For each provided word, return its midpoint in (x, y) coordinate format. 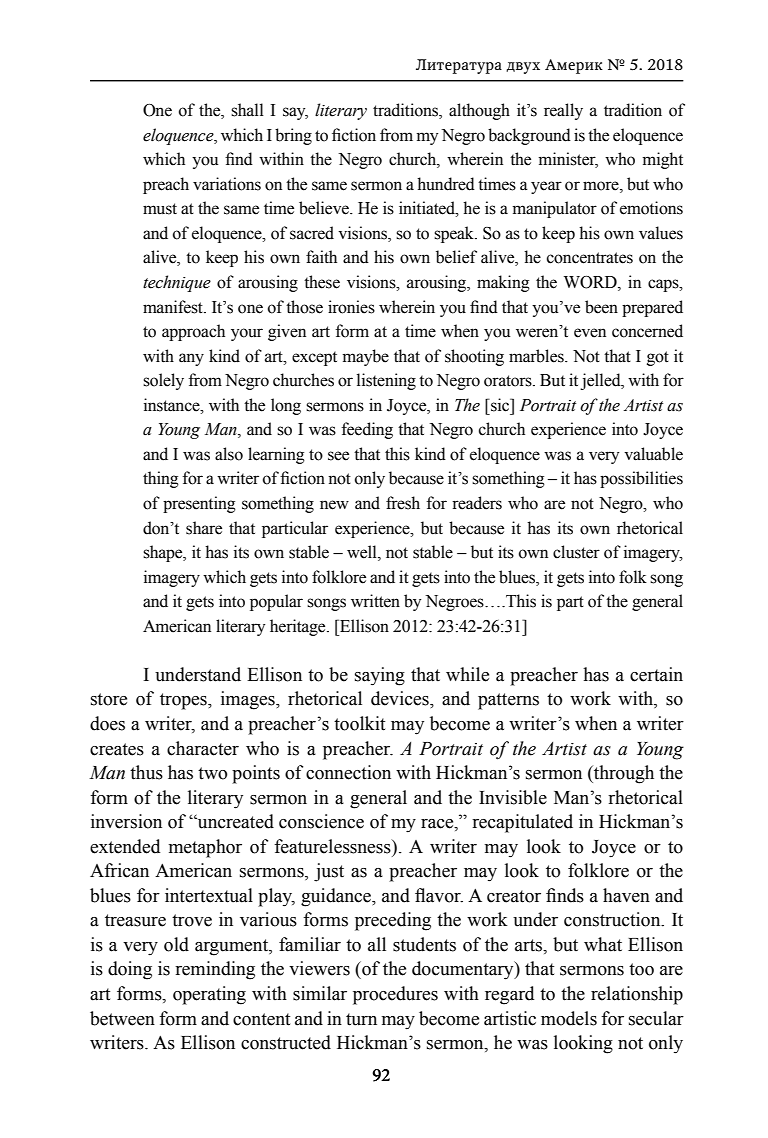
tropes (184, 701)
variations (227, 184)
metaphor (205, 848)
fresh (403, 503)
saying (380, 676)
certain (656, 674)
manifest (174, 307)
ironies (351, 307)
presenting (199, 504)
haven (626, 895)
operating (209, 995)
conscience (321, 821)
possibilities (641, 479)
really (563, 111)
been (601, 307)
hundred (446, 184)
